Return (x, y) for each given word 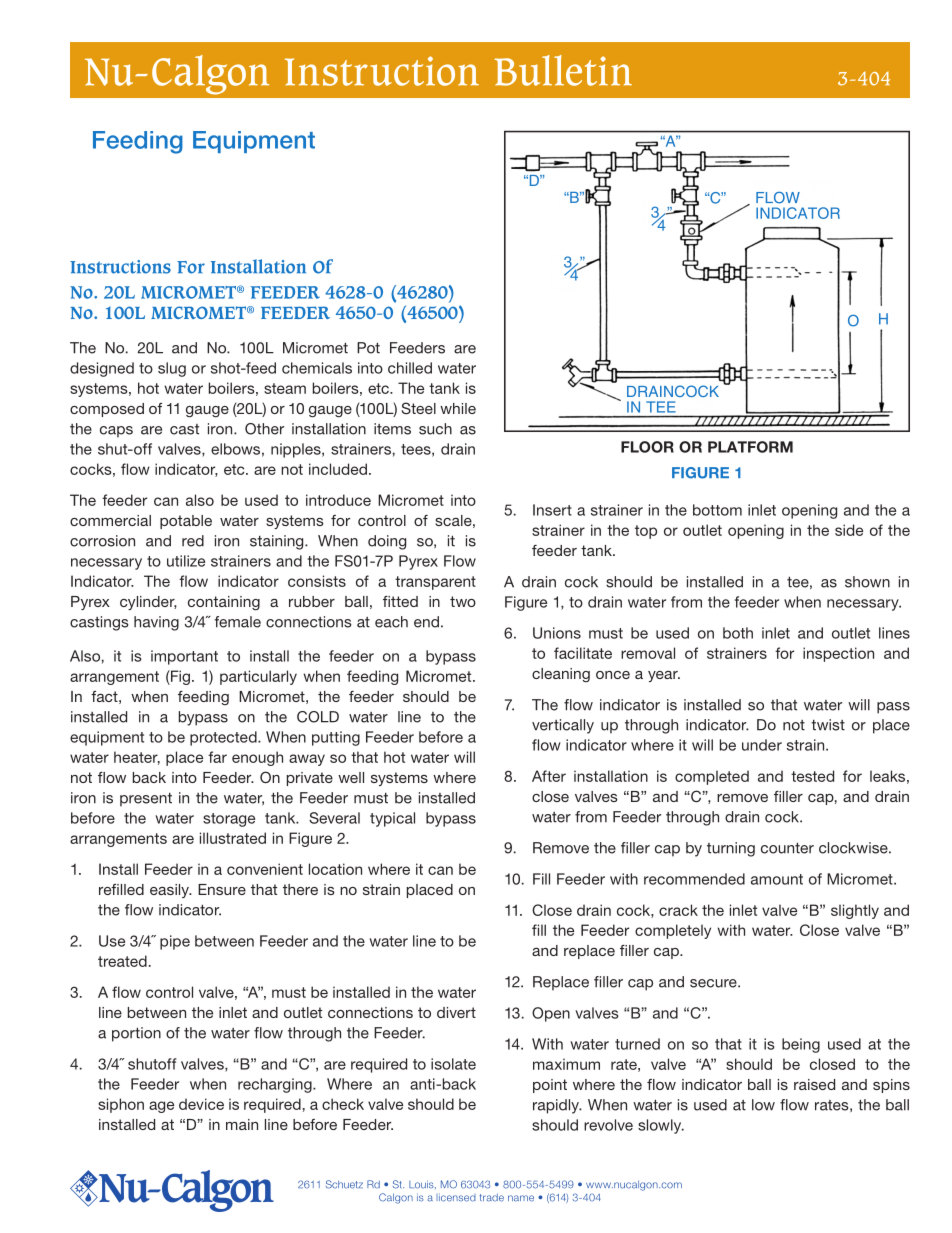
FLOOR (647, 447)
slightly (855, 911)
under (762, 745)
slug (172, 369)
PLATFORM (750, 447)
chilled (410, 368)
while (458, 408)
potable (186, 522)
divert (456, 1012)
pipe (175, 942)
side (849, 530)
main (242, 1124)
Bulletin (563, 70)
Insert (552, 510)
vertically (563, 726)
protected (224, 738)
